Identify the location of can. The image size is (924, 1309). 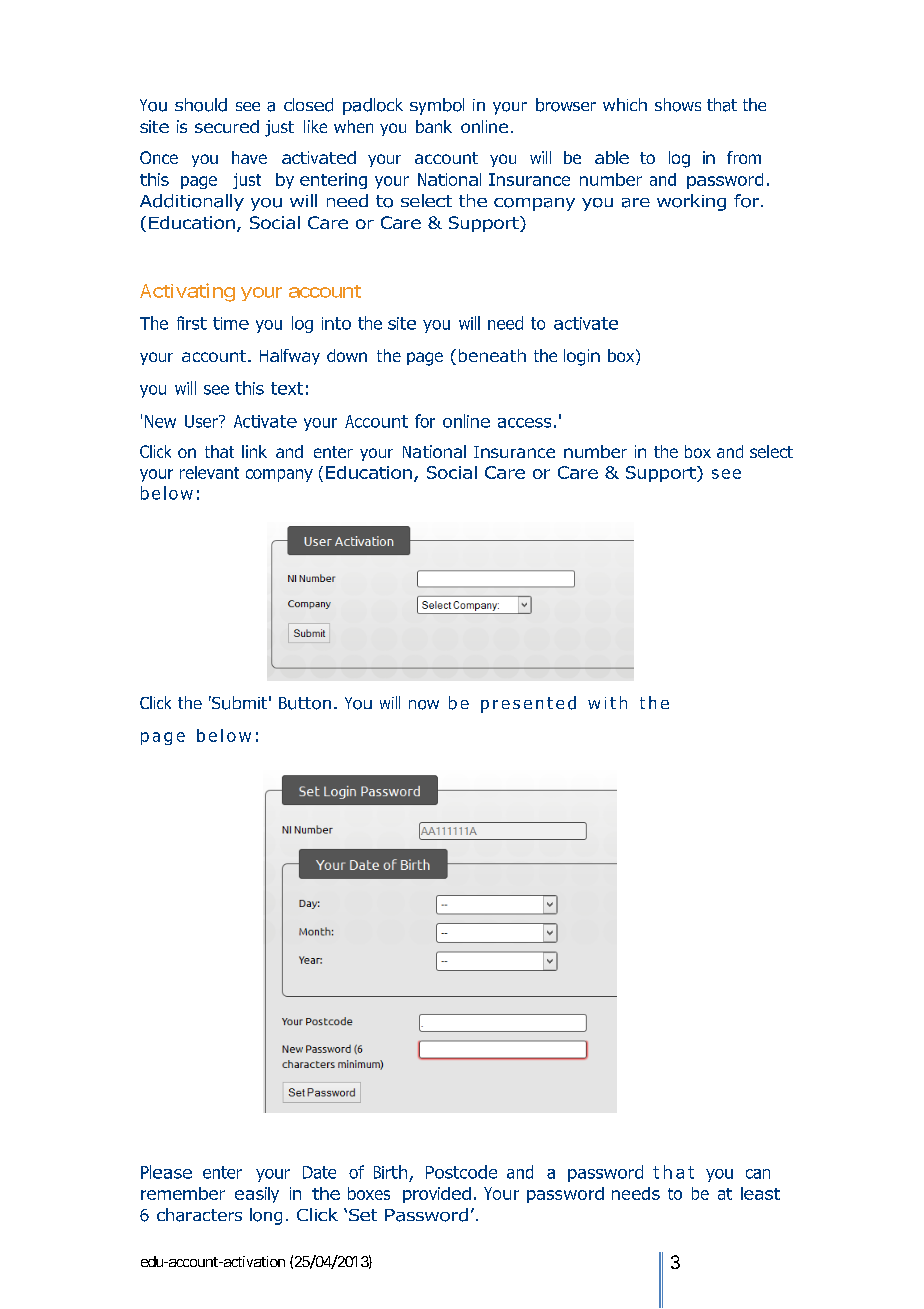
(758, 1174).
